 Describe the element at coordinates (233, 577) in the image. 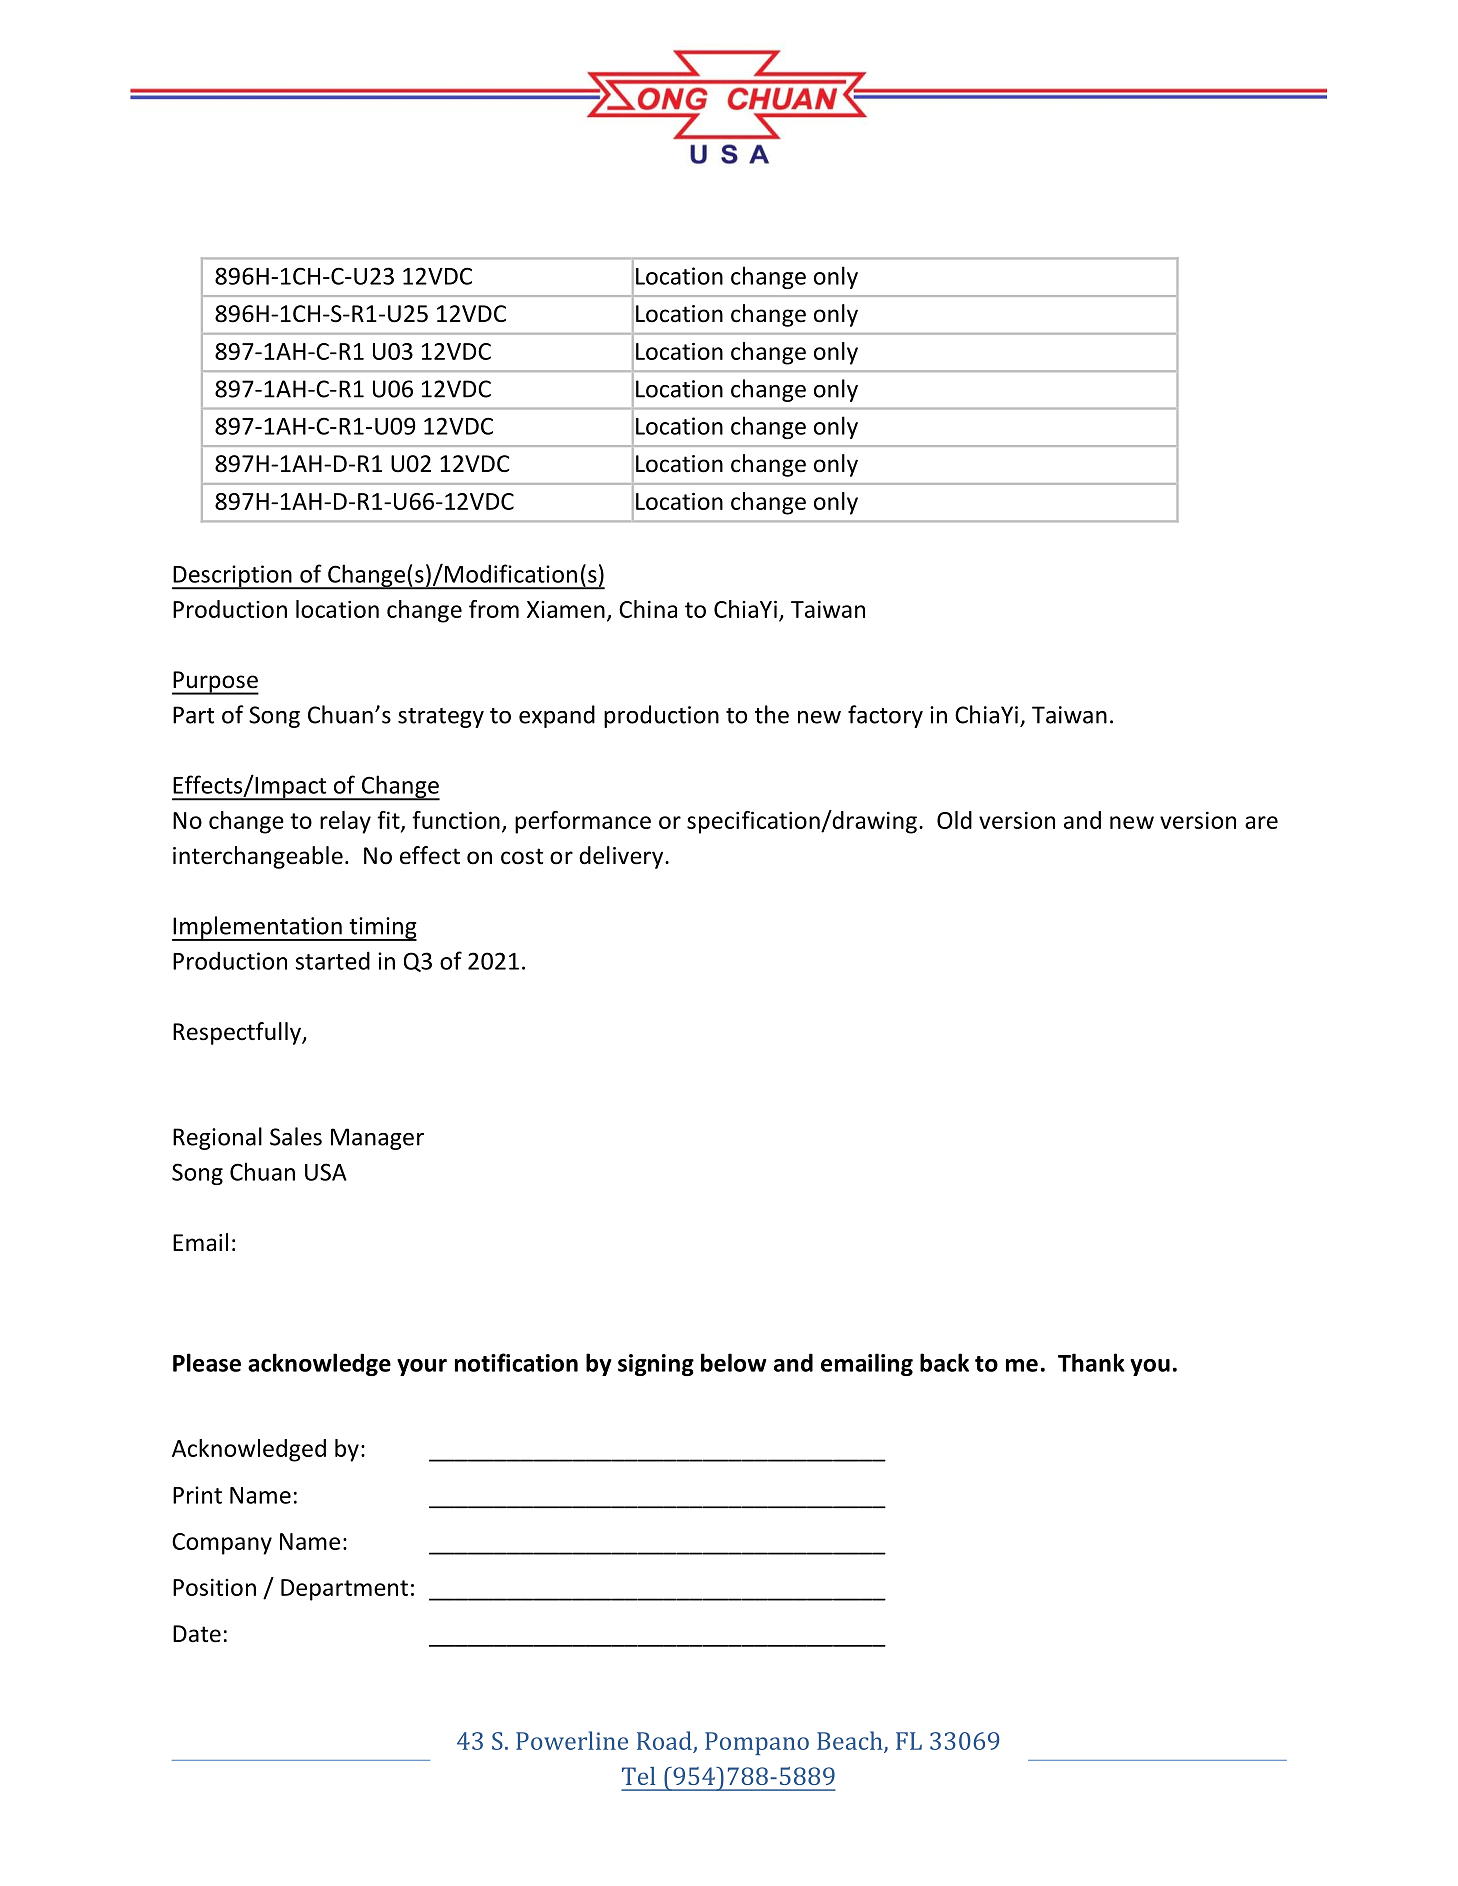

I see `Description` at that location.
